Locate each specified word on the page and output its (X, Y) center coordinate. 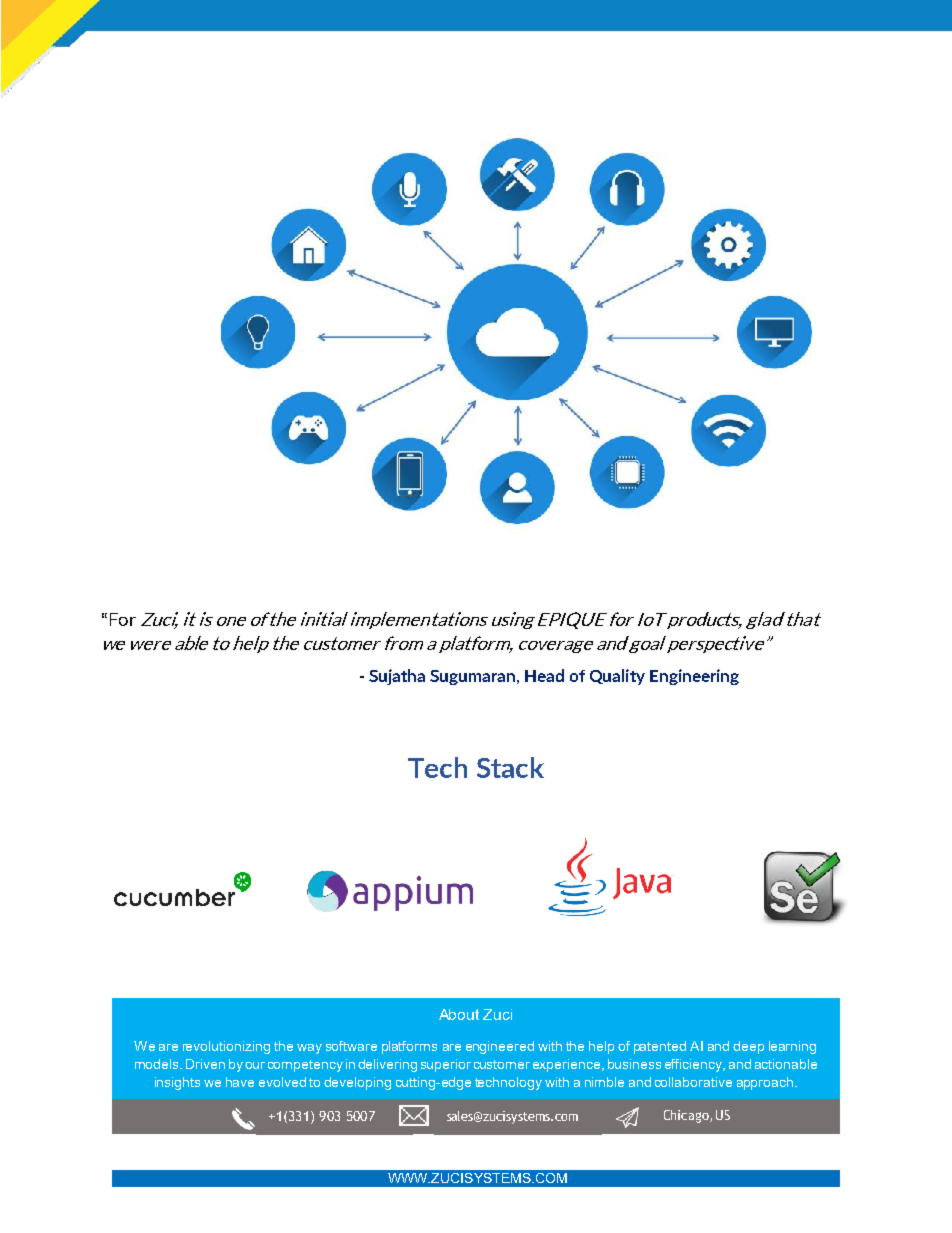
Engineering (694, 677)
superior (446, 1065)
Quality (617, 677)
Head (544, 675)
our (255, 1065)
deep (748, 1047)
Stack (510, 767)
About (459, 1014)
